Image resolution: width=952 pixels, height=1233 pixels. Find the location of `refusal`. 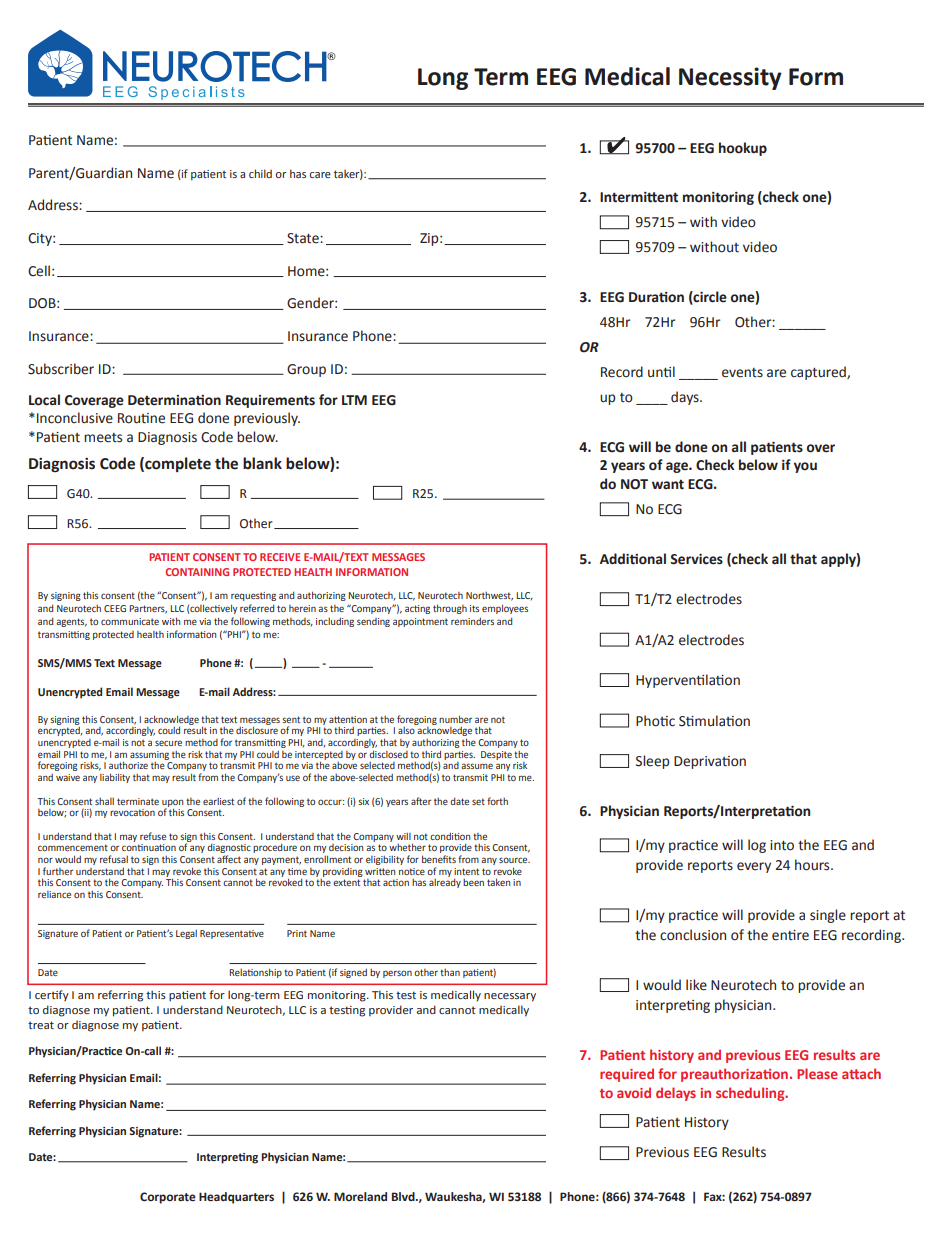

refusal is located at coordinates (114, 859).
